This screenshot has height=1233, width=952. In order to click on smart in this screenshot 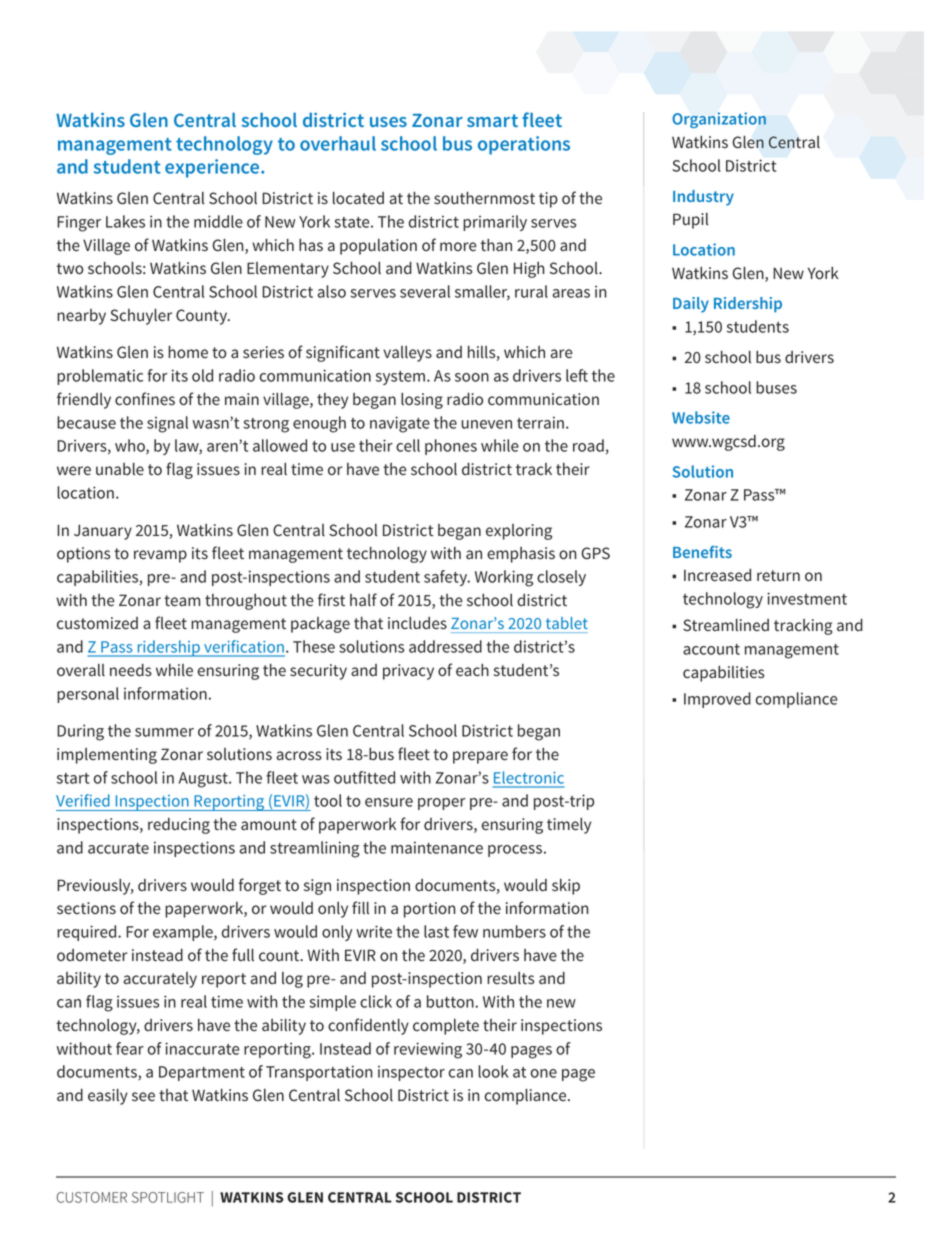, I will do `click(492, 120)`.
